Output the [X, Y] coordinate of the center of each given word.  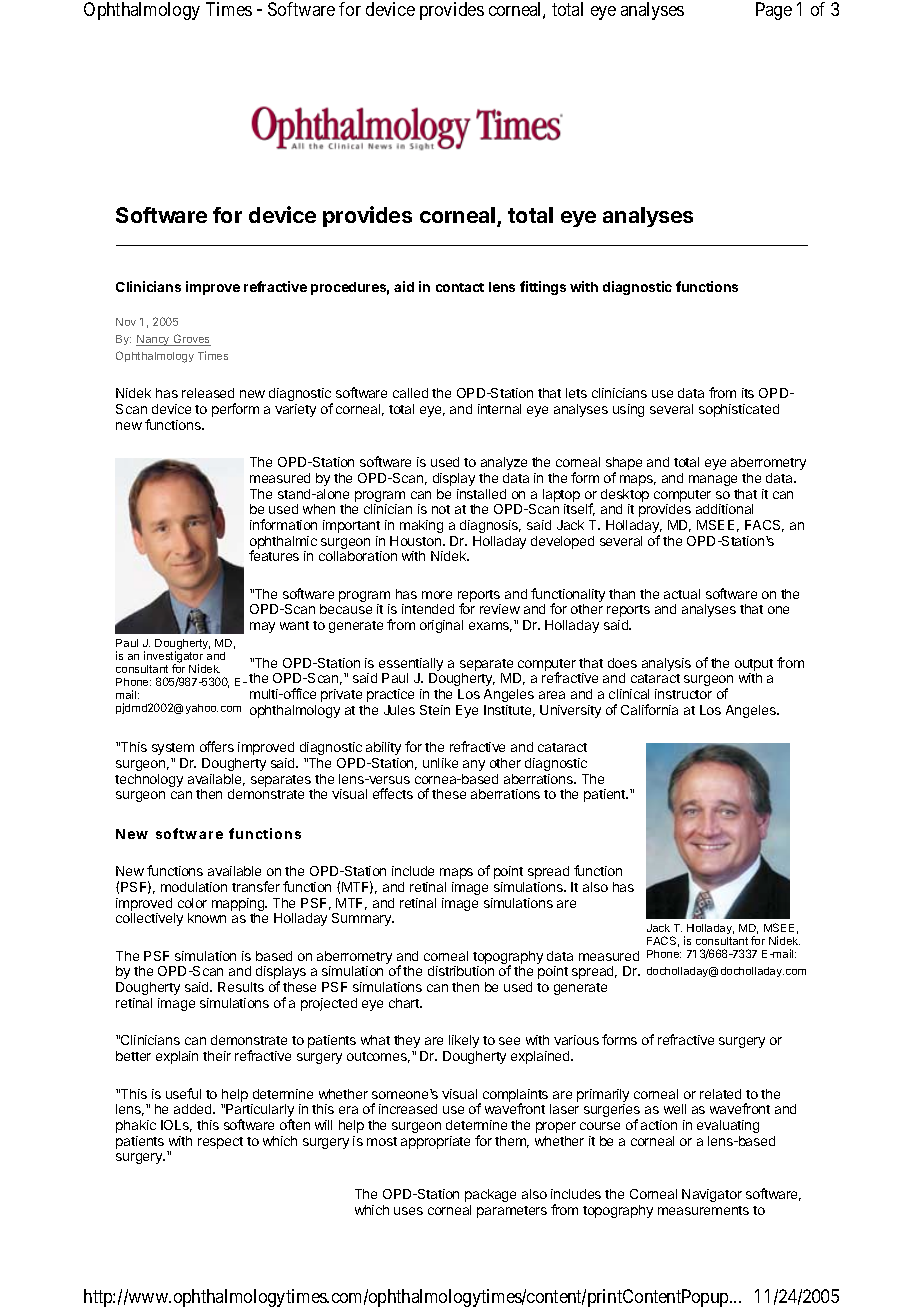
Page [774, 11]
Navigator [712, 1195]
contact [460, 287]
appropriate [435, 1142]
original [441, 626]
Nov [126, 322]
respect [220, 1143]
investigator [175, 658]
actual [682, 594]
